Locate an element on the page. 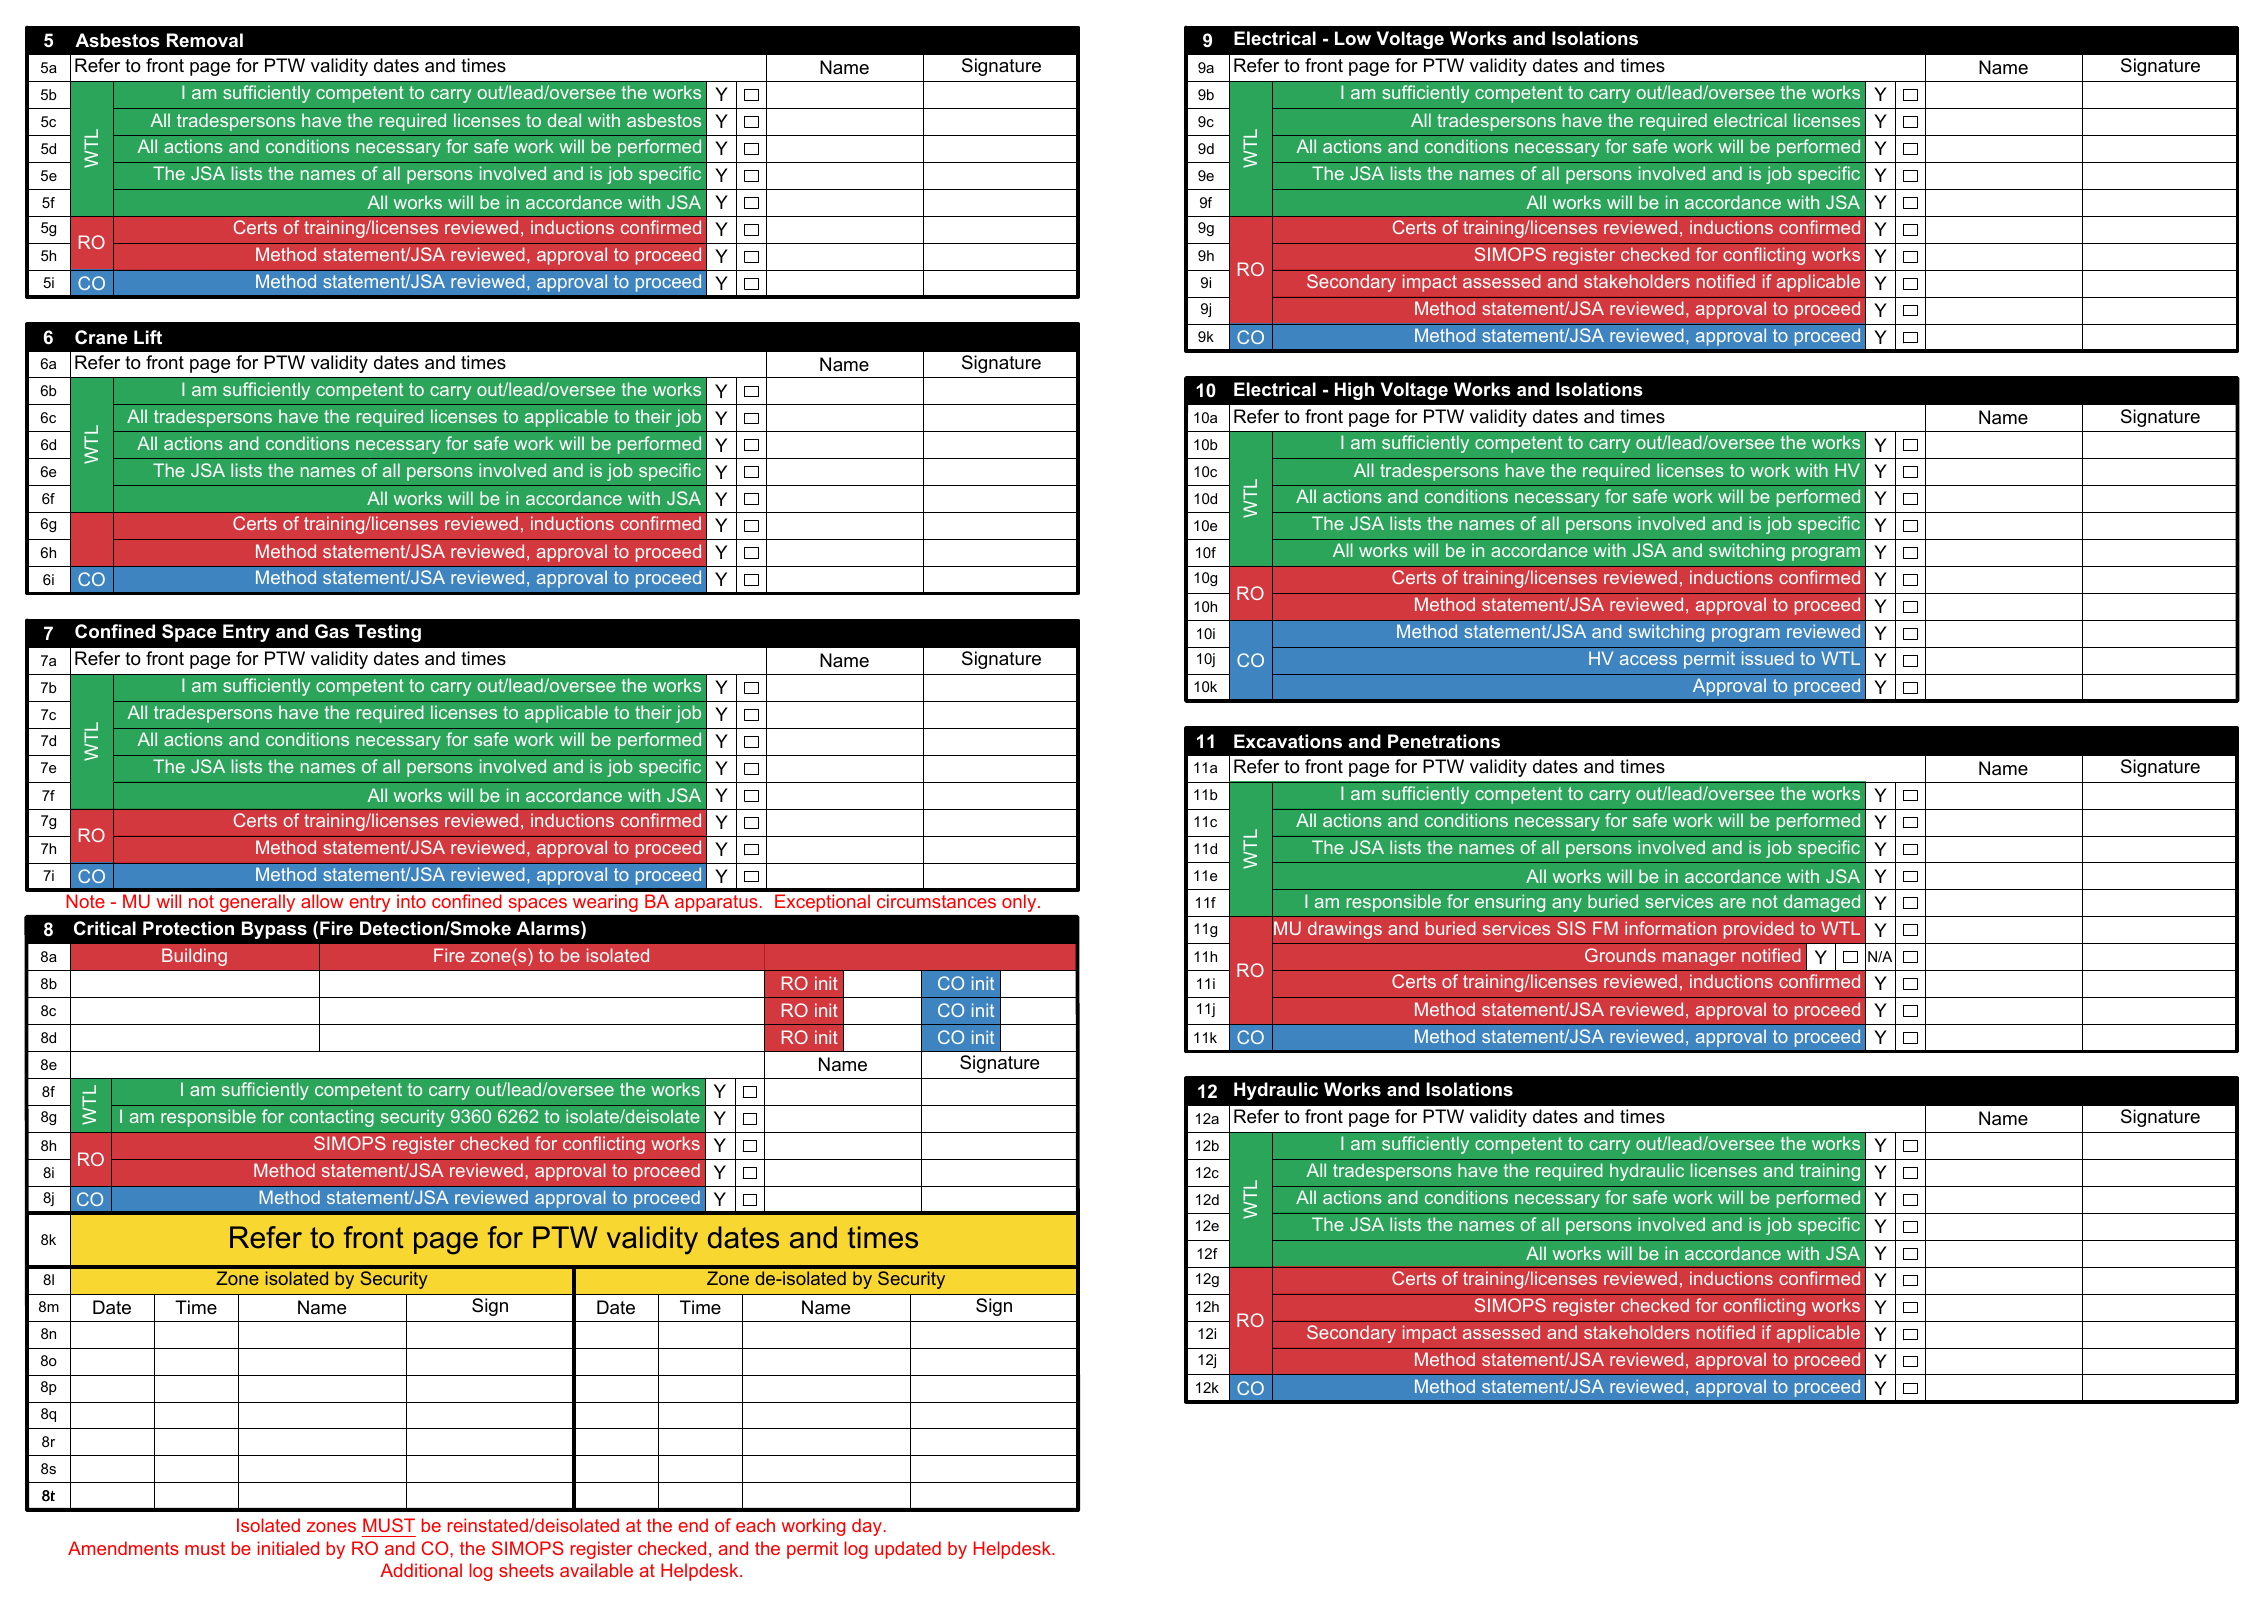 The height and width of the image is (1601, 2265). contacting is located at coordinates (332, 1118).
